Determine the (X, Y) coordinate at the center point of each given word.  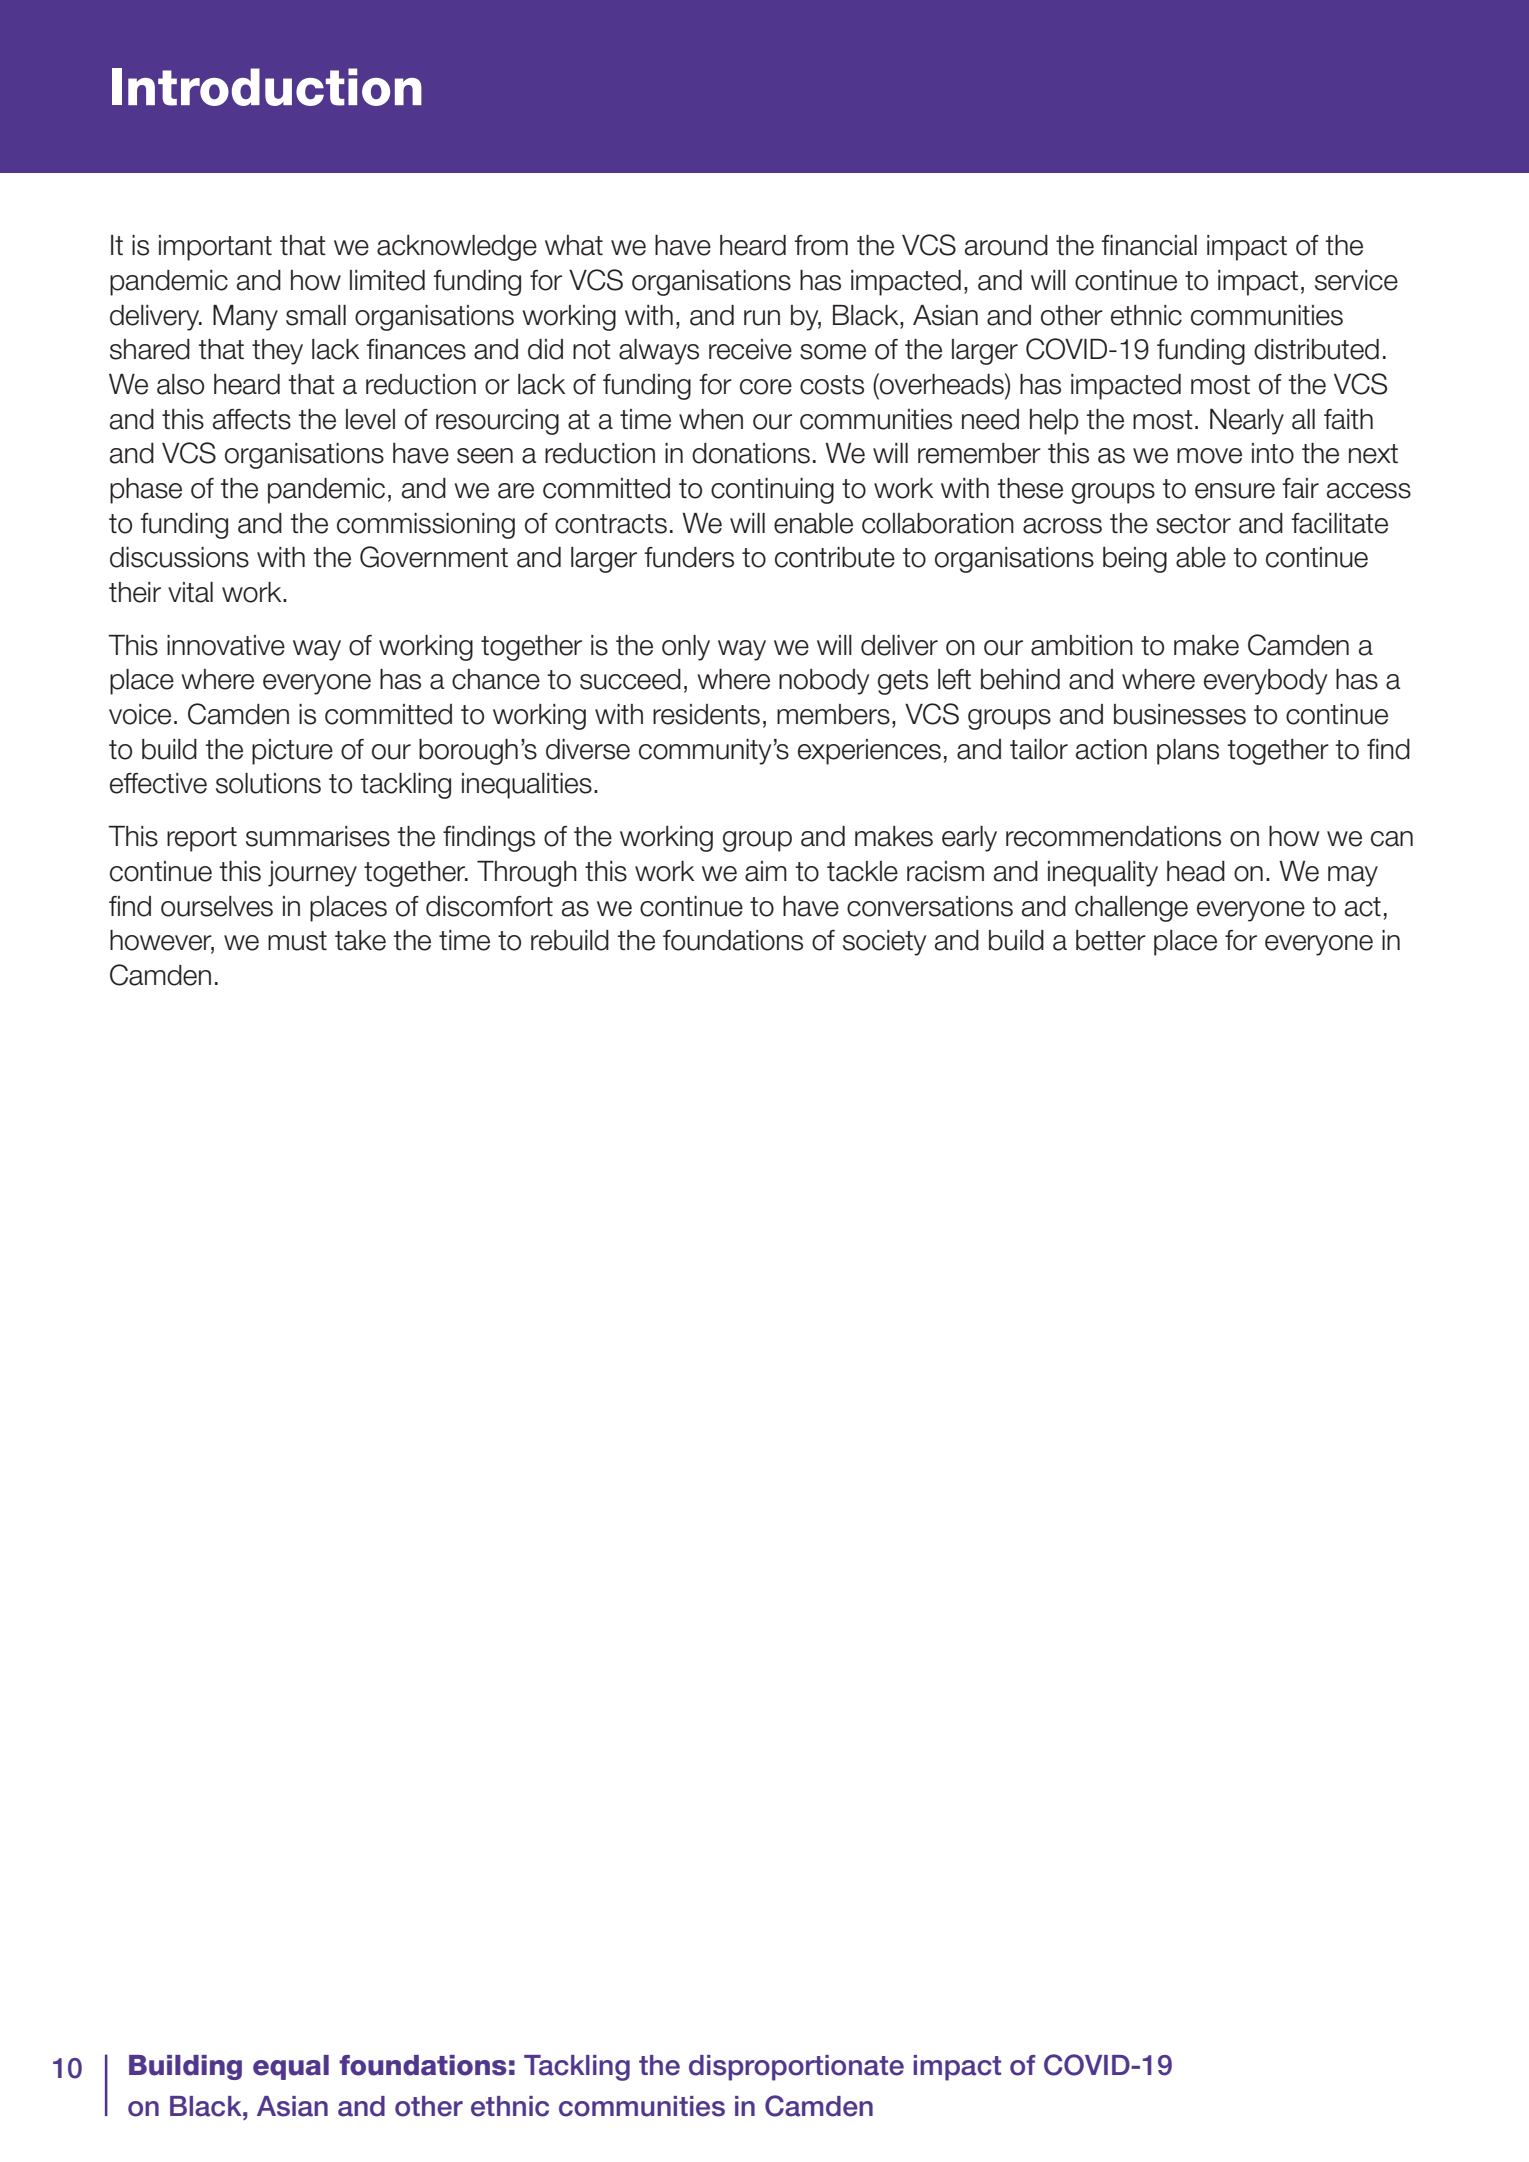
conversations (930, 906)
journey (312, 874)
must (297, 941)
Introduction (267, 87)
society (884, 943)
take (360, 940)
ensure (1235, 491)
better (1111, 940)
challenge (1131, 909)
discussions (179, 557)
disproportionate (796, 2068)
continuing (772, 491)
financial (1149, 245)
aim (766, 871)
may (1353, 876)
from (821, 245)
